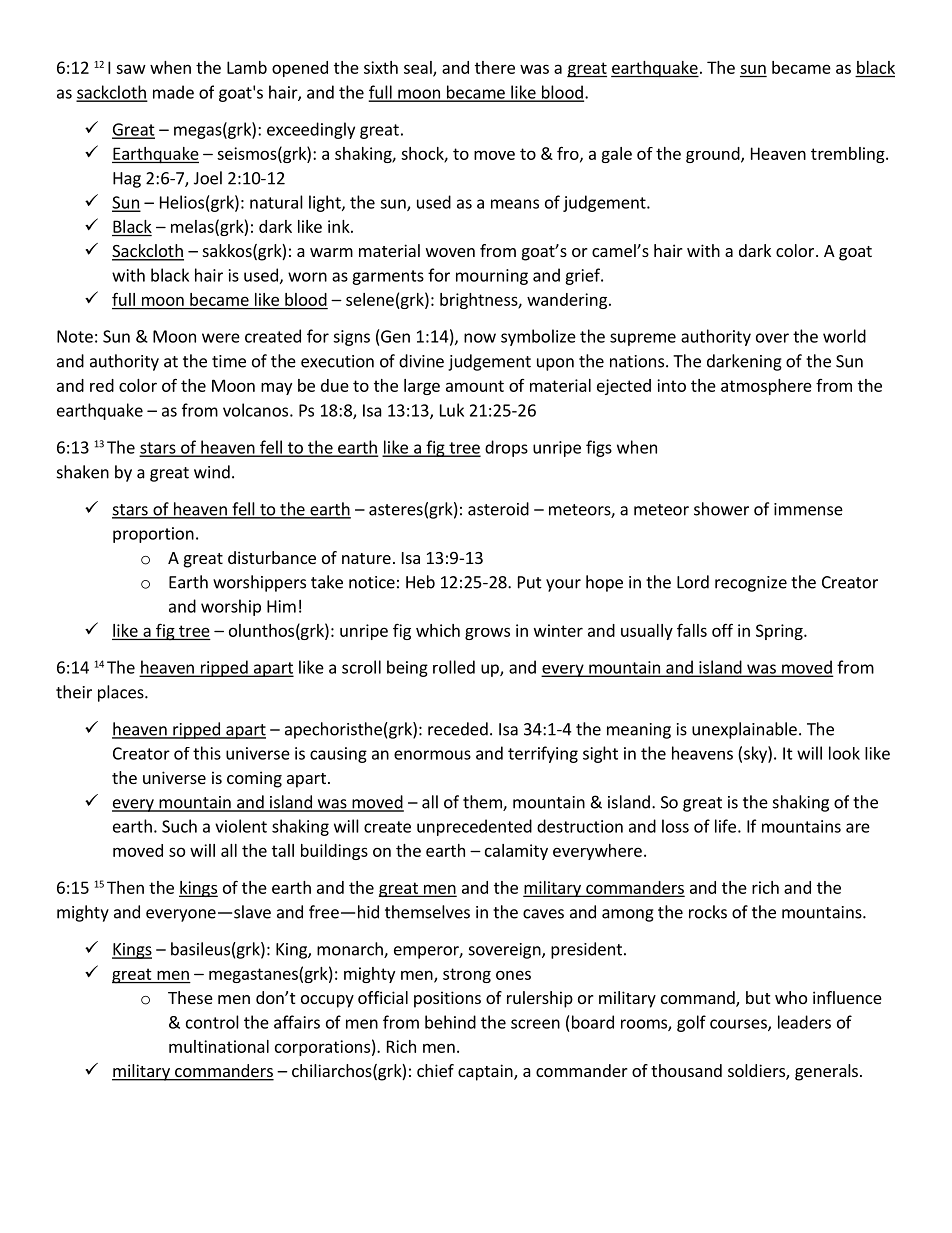 This image has width=952, height=1233. I want to click on now, so click(480, 338).
